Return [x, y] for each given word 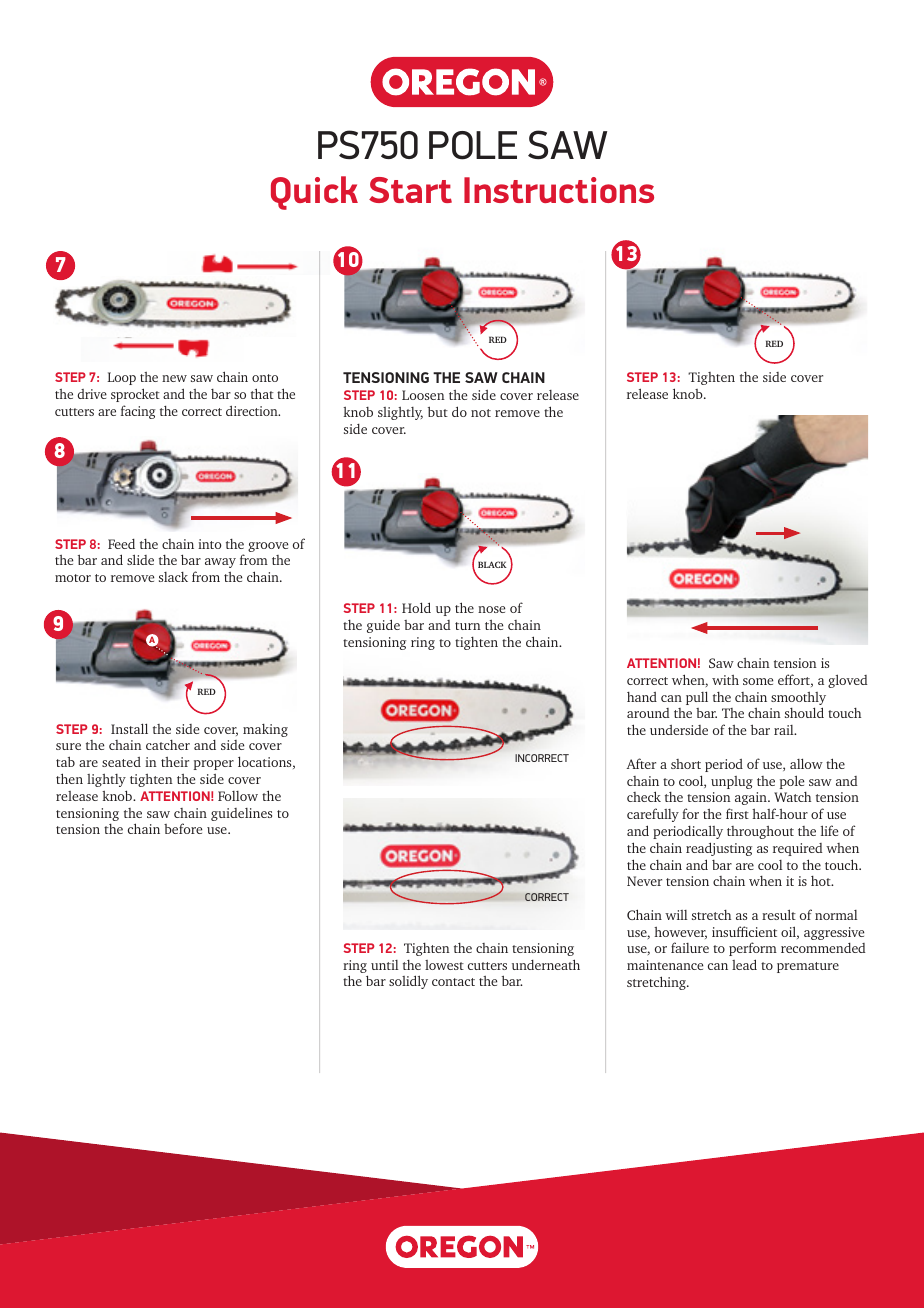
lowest [444, 965]
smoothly [798, 700]
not [481, 413]
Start [410, 190]
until [384, 965]
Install [129, 728]
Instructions [559, 190]
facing [138, 412]
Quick [314, 193]
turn [468, 626]
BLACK [492, 564]
